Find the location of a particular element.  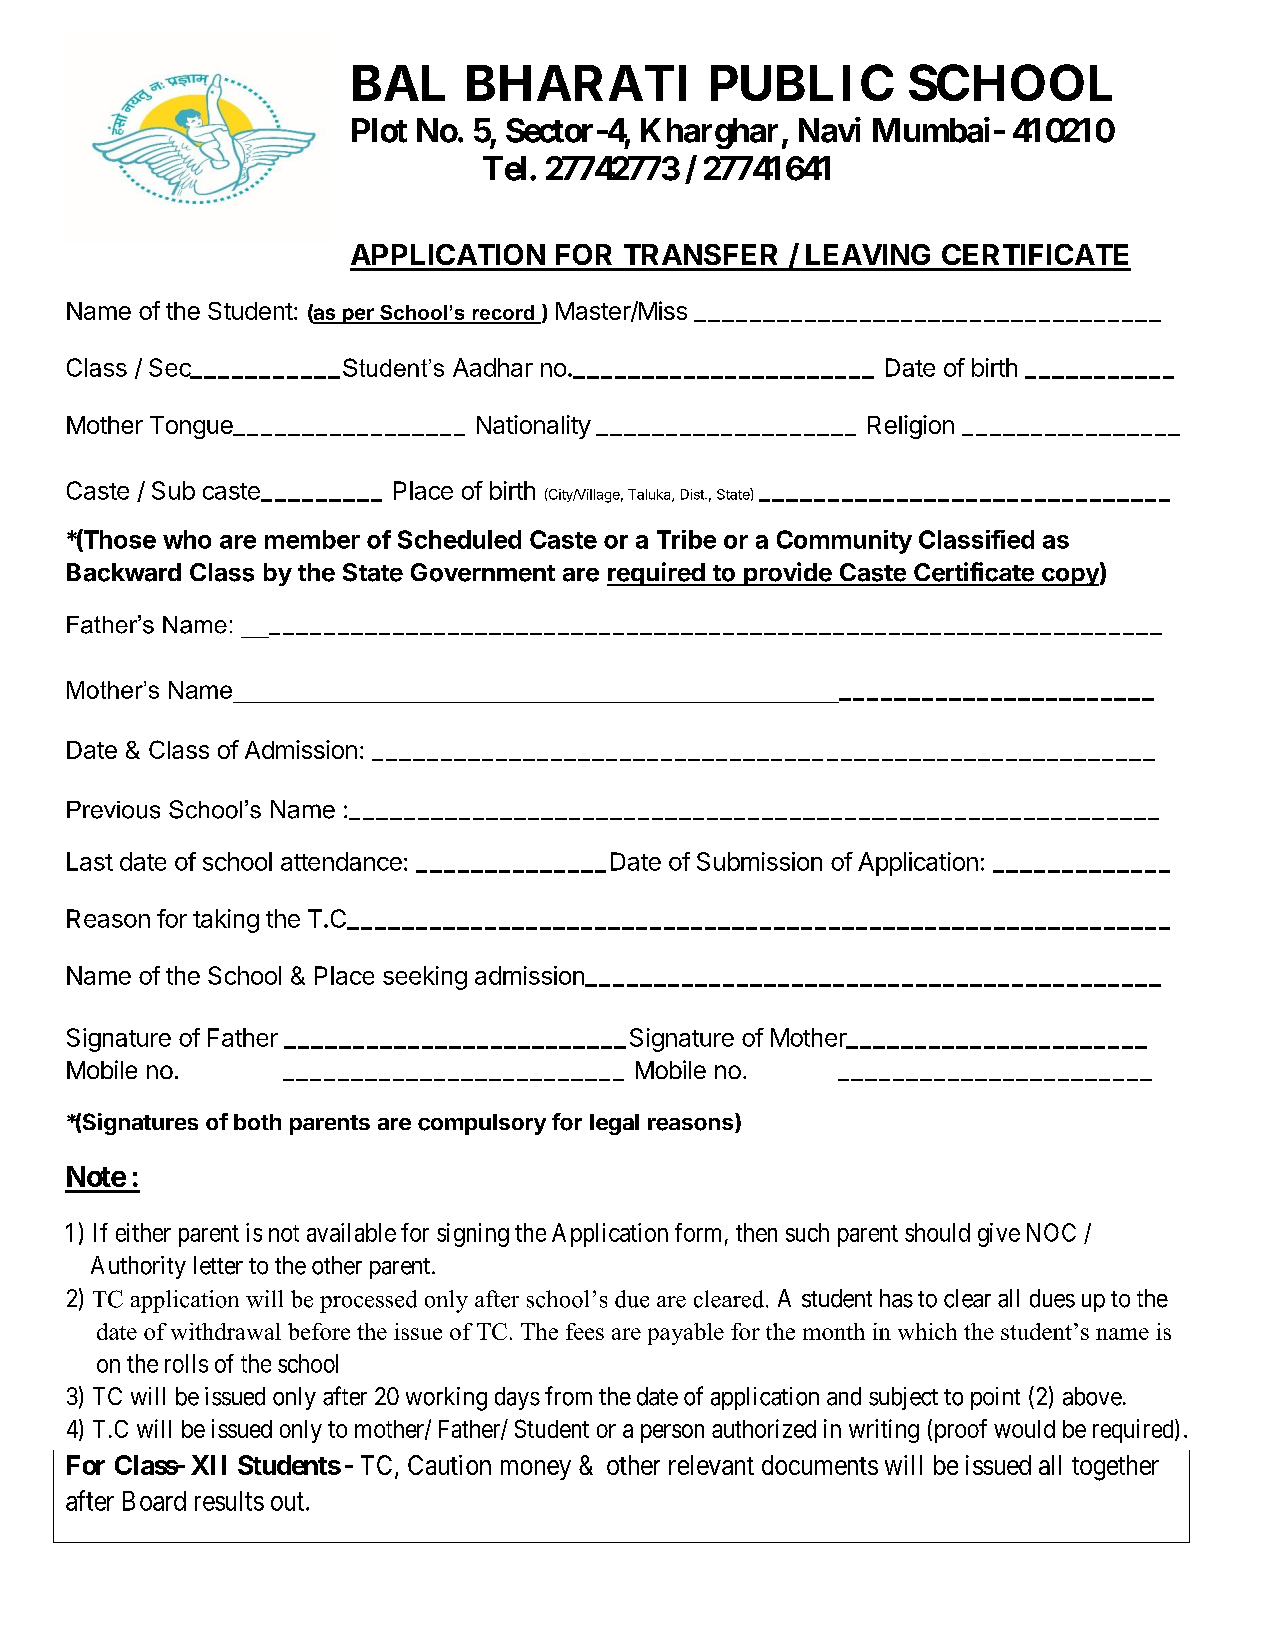

Previous is located at coordinates (113, 810).
